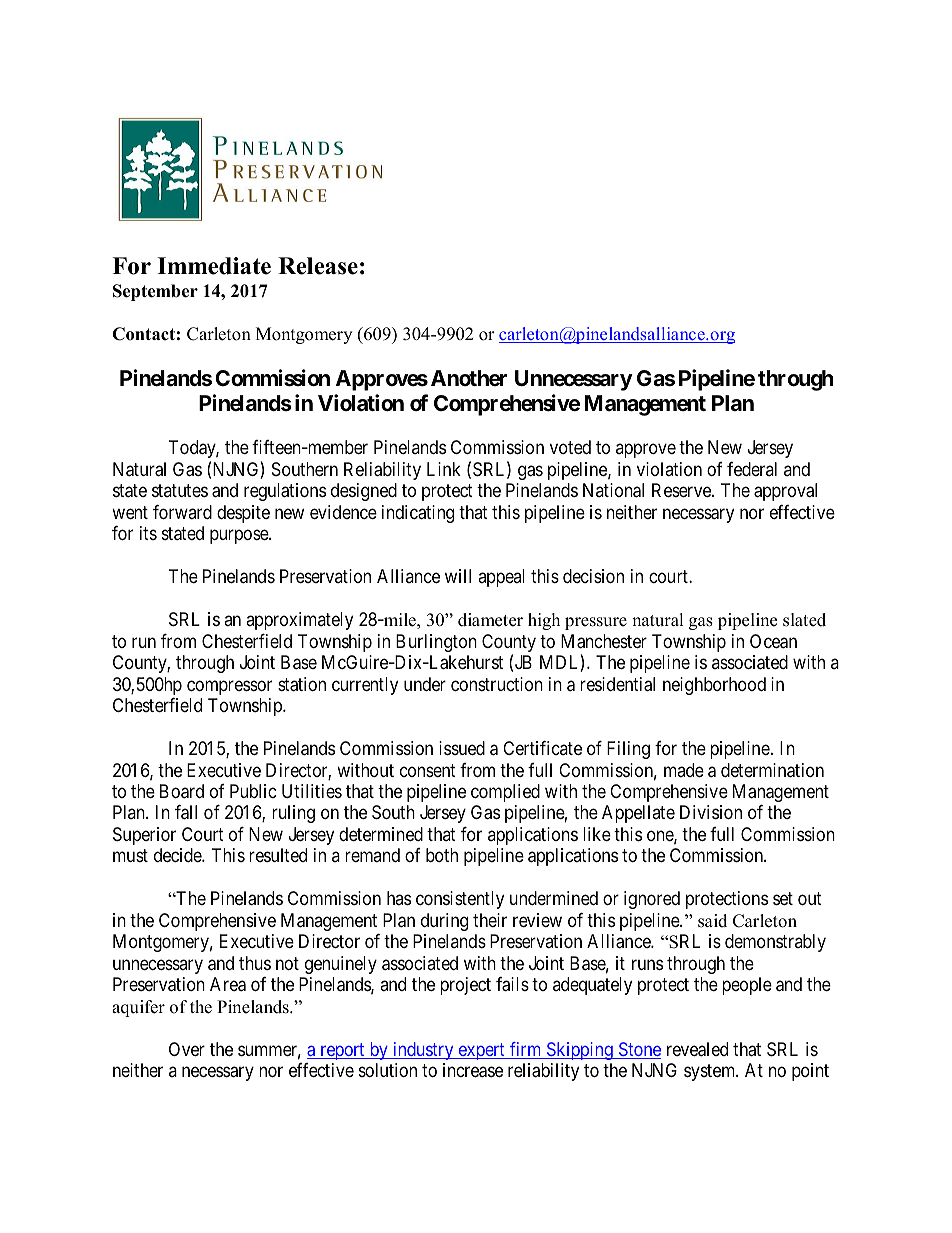  Describe the element at coordinates (752, 469) in the screenshot. I see `federal` at that location.
